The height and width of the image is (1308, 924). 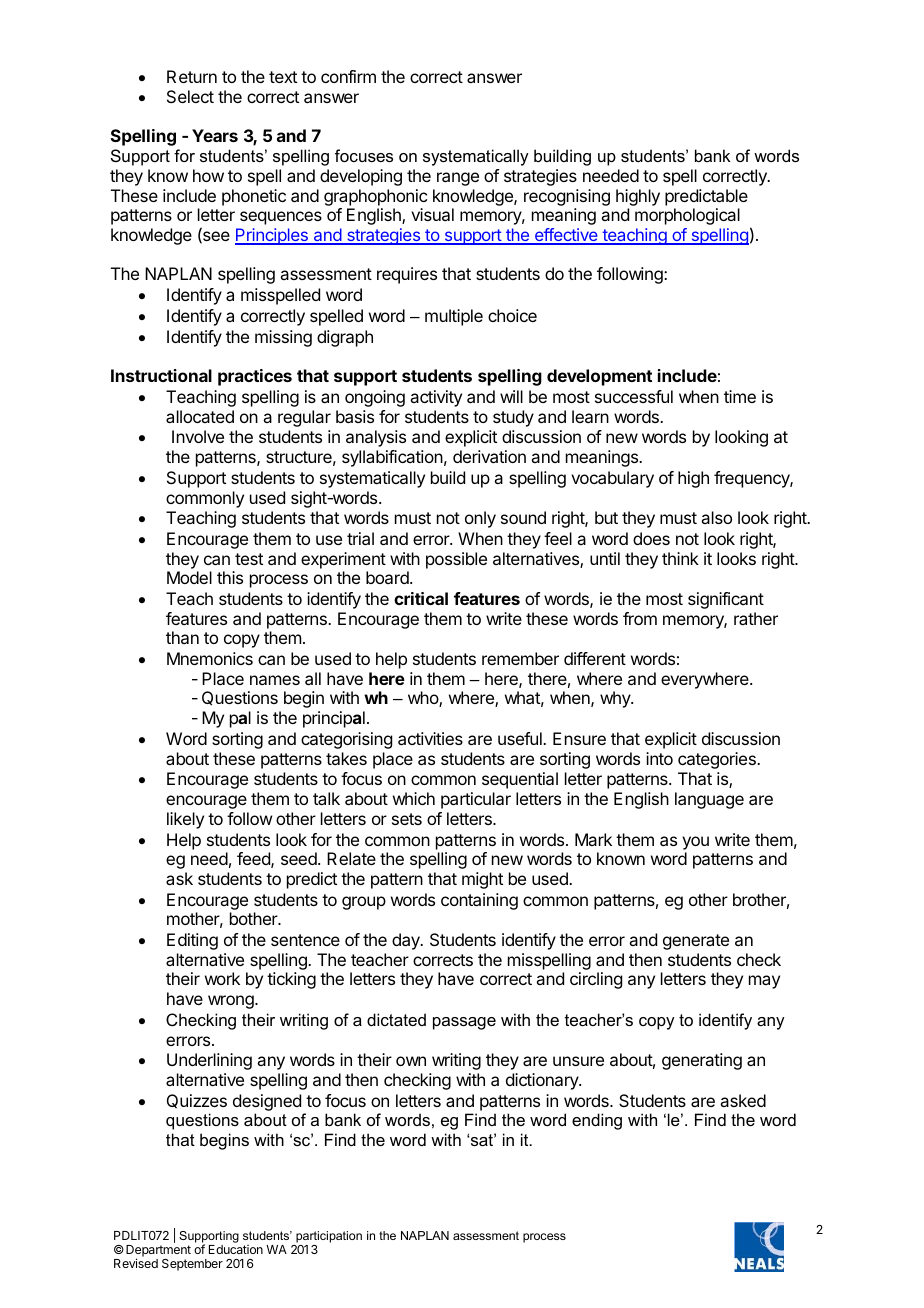 What do you see at coordinates (740, 396) in the image?
I see `time` at bounding box center [740, 396].
